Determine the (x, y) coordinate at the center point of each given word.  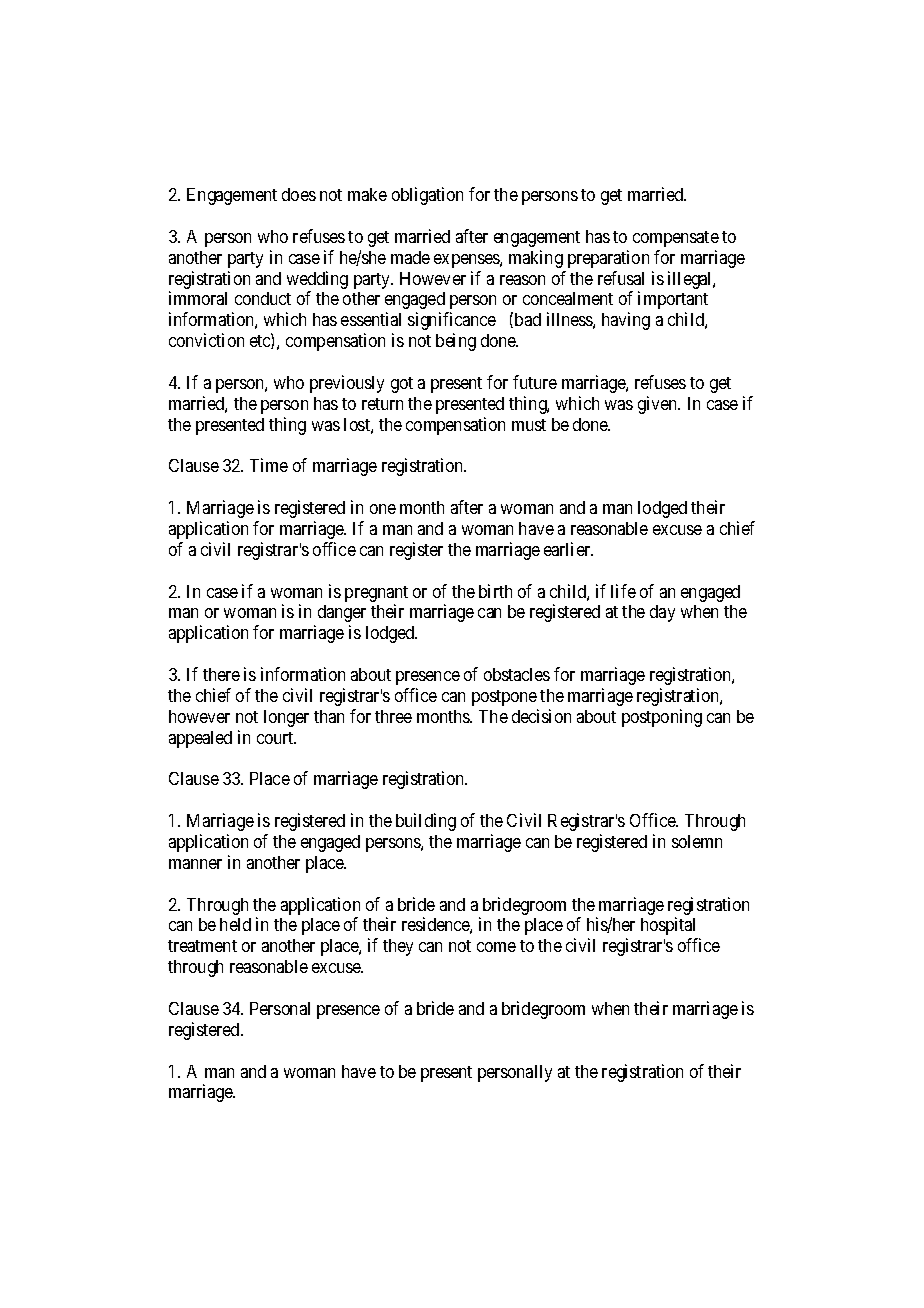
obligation (427, 196)
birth (495, 591)
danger (342, 613)
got (402, 385)
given (659, 405)
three (393, 716)
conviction (206, 340)
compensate (676, 239)
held (235, 924)
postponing (662, 718)
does (299, 194)
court (276, 738)
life (623, 591)
